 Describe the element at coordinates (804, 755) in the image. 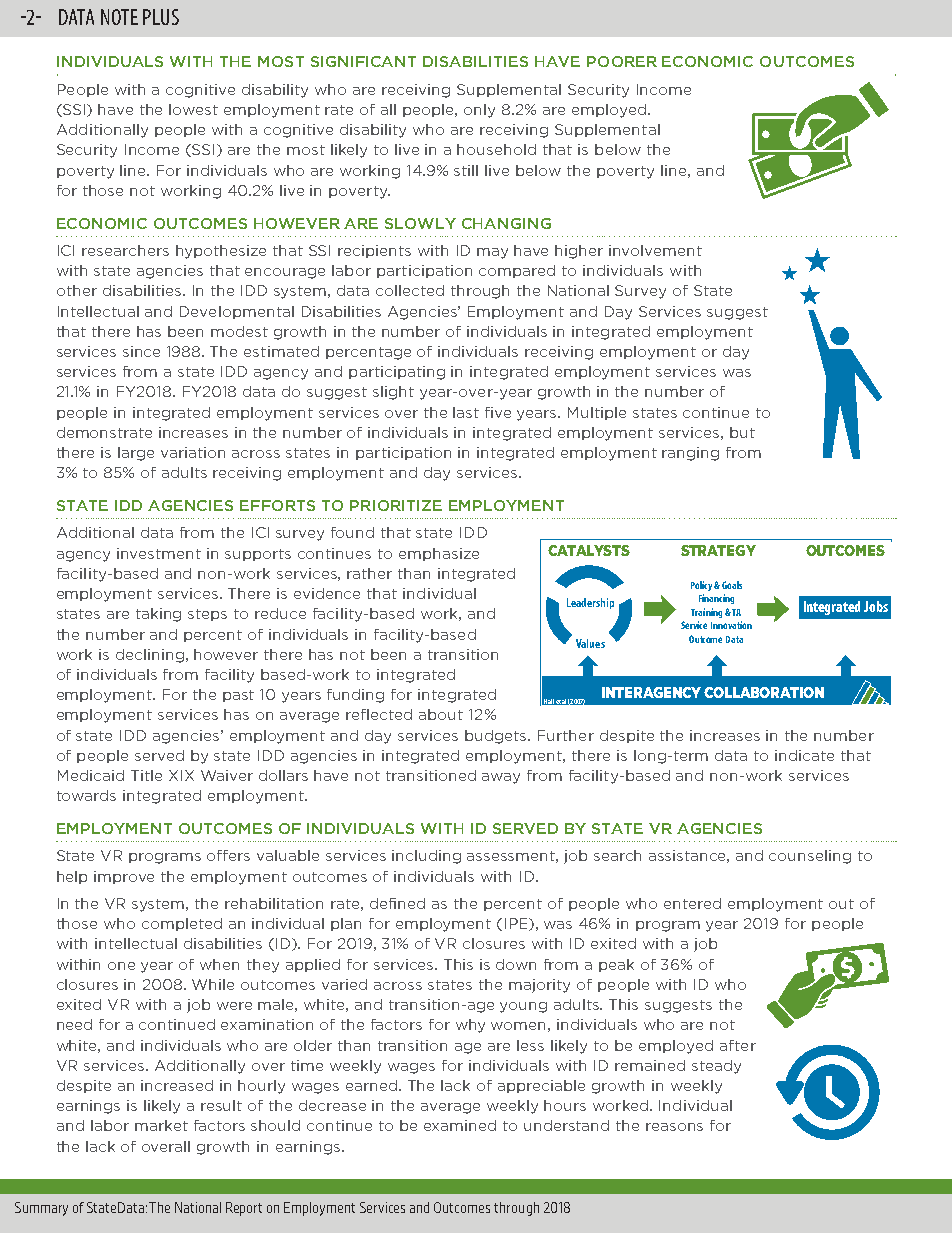

I see `indicate` at that location.
